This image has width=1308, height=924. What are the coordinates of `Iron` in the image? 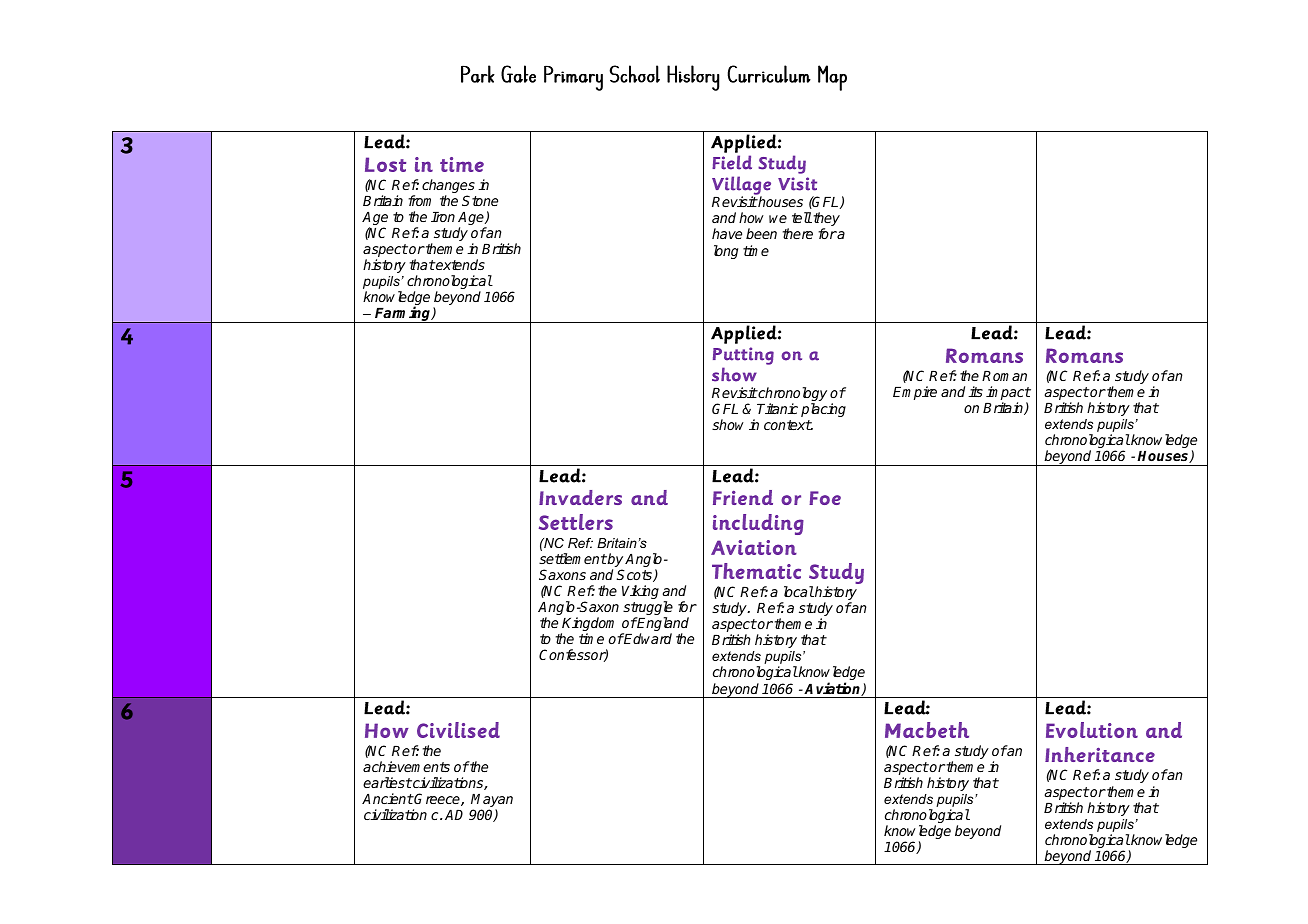 It's located at (443, 217).
